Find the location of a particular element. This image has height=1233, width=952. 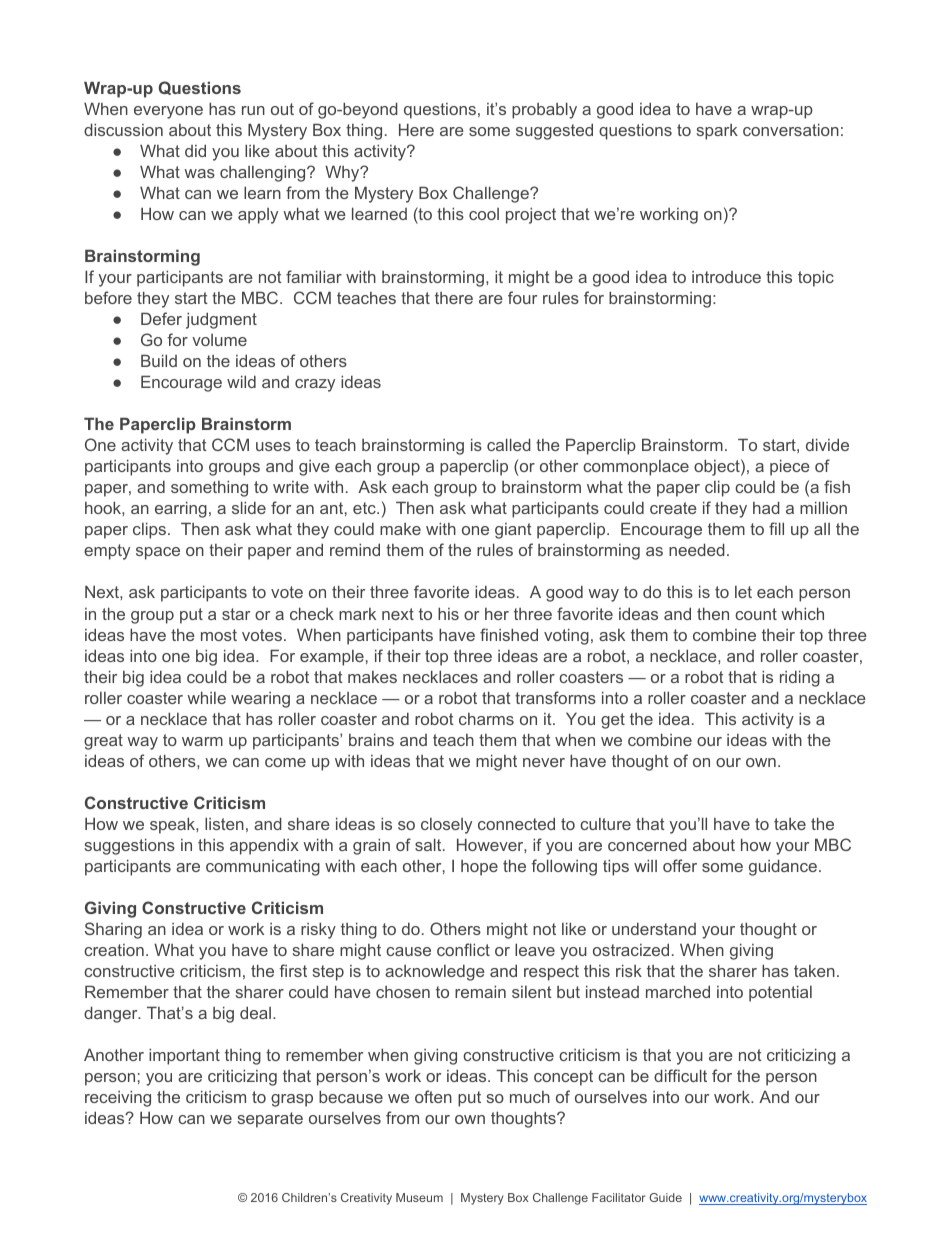

spark is located at coordinates (717, 132).
